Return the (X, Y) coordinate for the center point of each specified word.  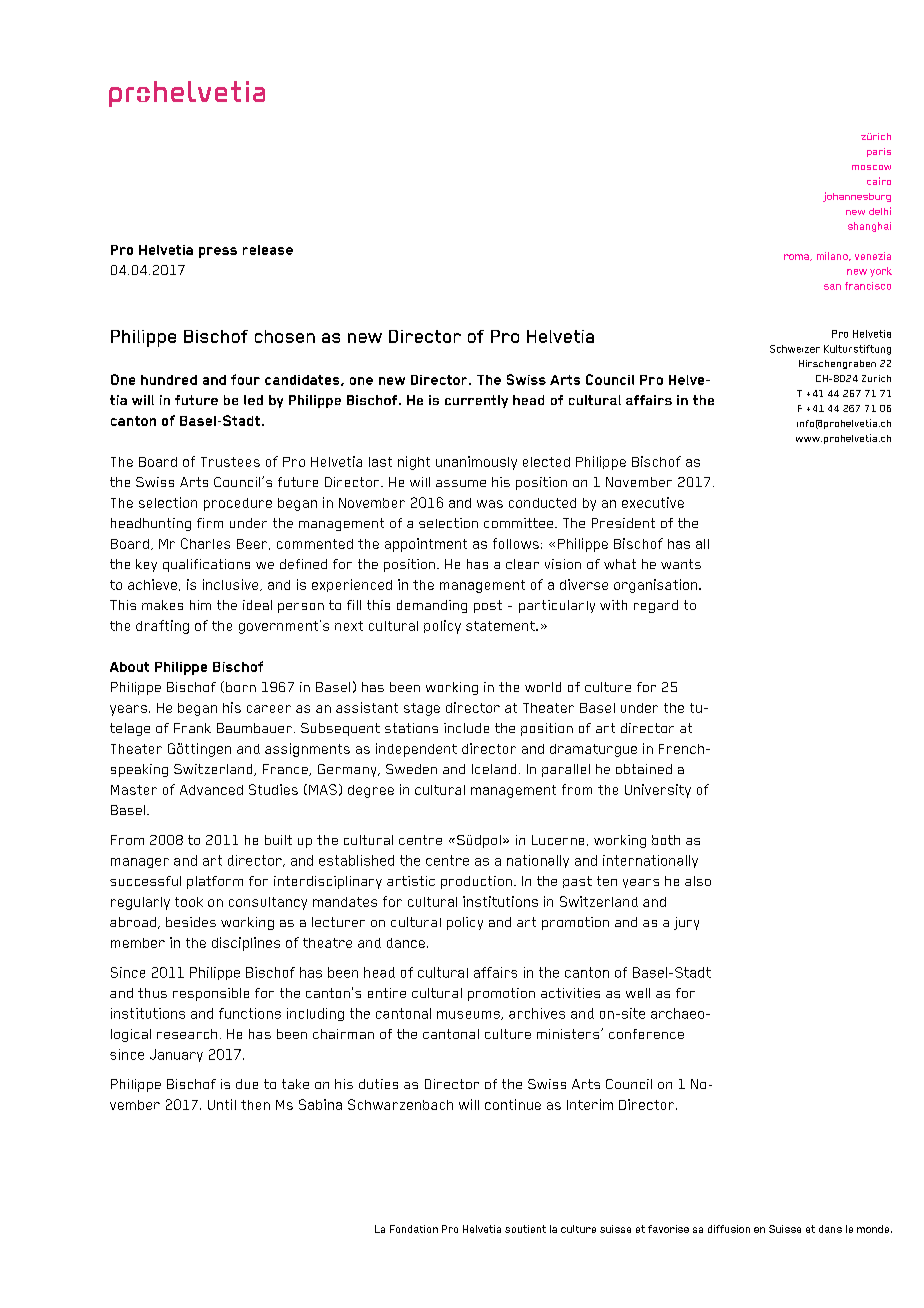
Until (222, 1104)
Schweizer (795, 349)
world (543, 687)
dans (830, 1229)
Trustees (230, 462)
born (241, 687)
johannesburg (857, 197)
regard (656, 606)
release (268, 250)
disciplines (246, 944)
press (218, 252)
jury (686, 923)
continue (513, 1104)
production (476, 882)
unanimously (476, 463)
